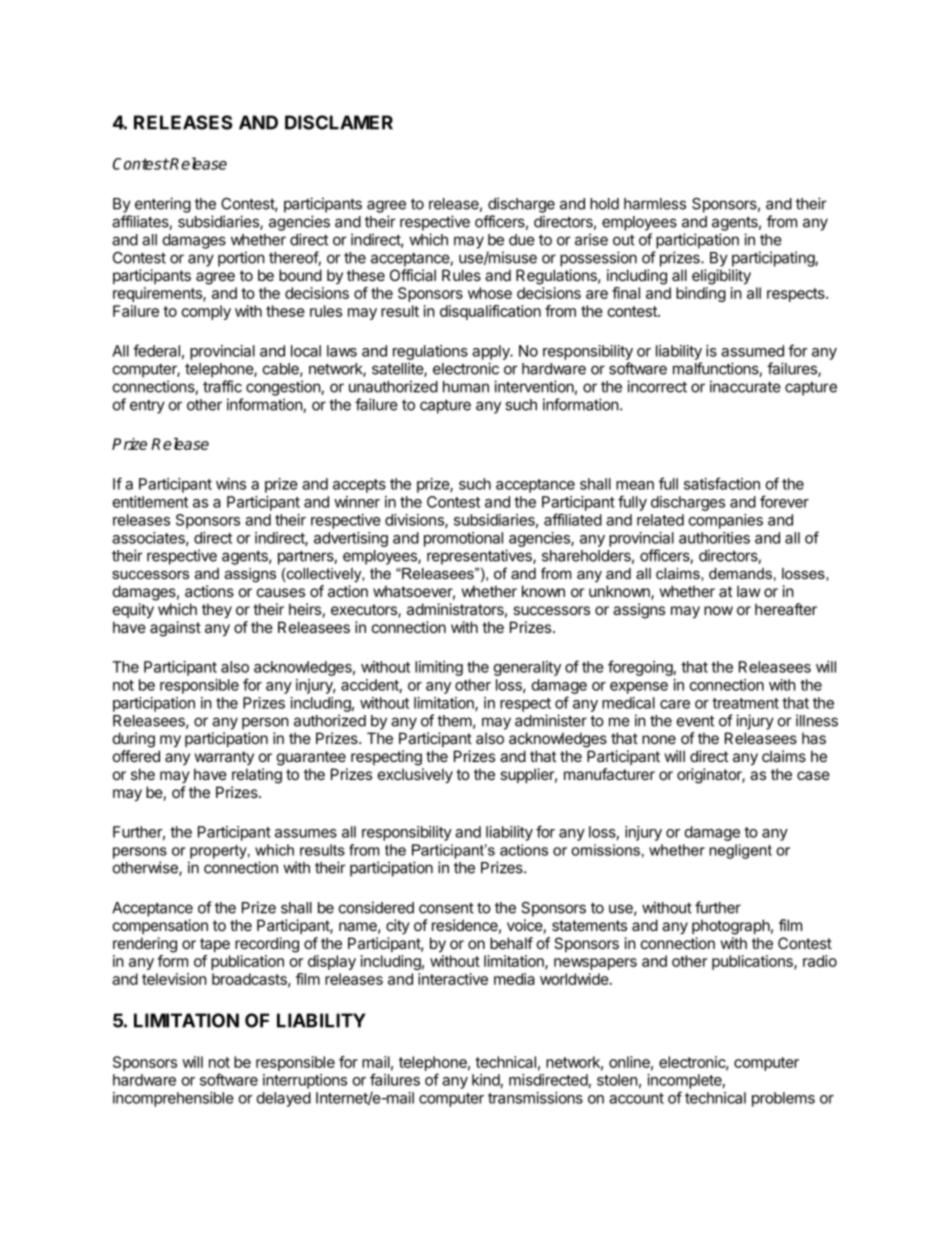 This image has width=952, height=1233. Describe the element at coordinates (486, 1080) in the image. I see `kind` at that location.
